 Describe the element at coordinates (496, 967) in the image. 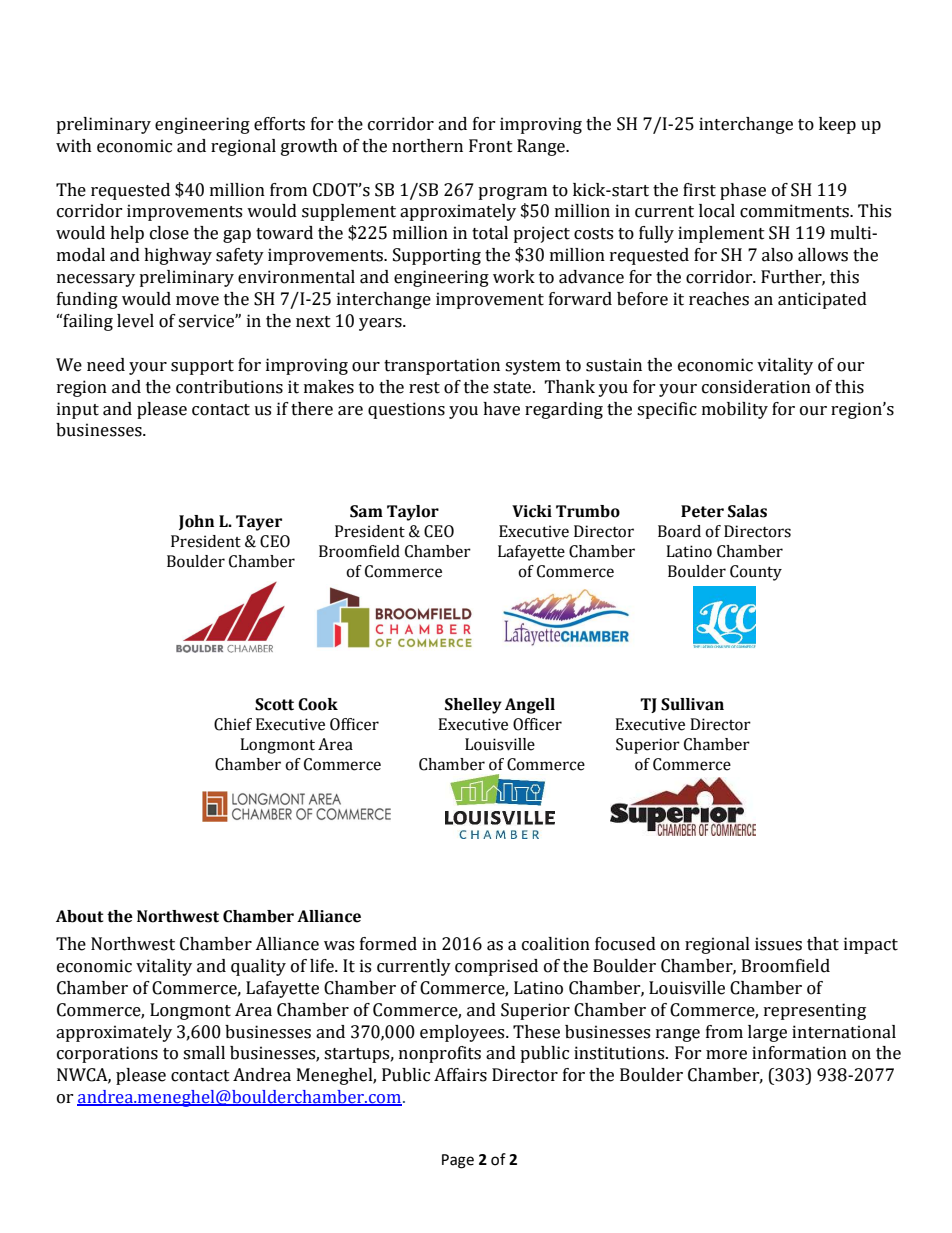

I see `comprised` at that location.
